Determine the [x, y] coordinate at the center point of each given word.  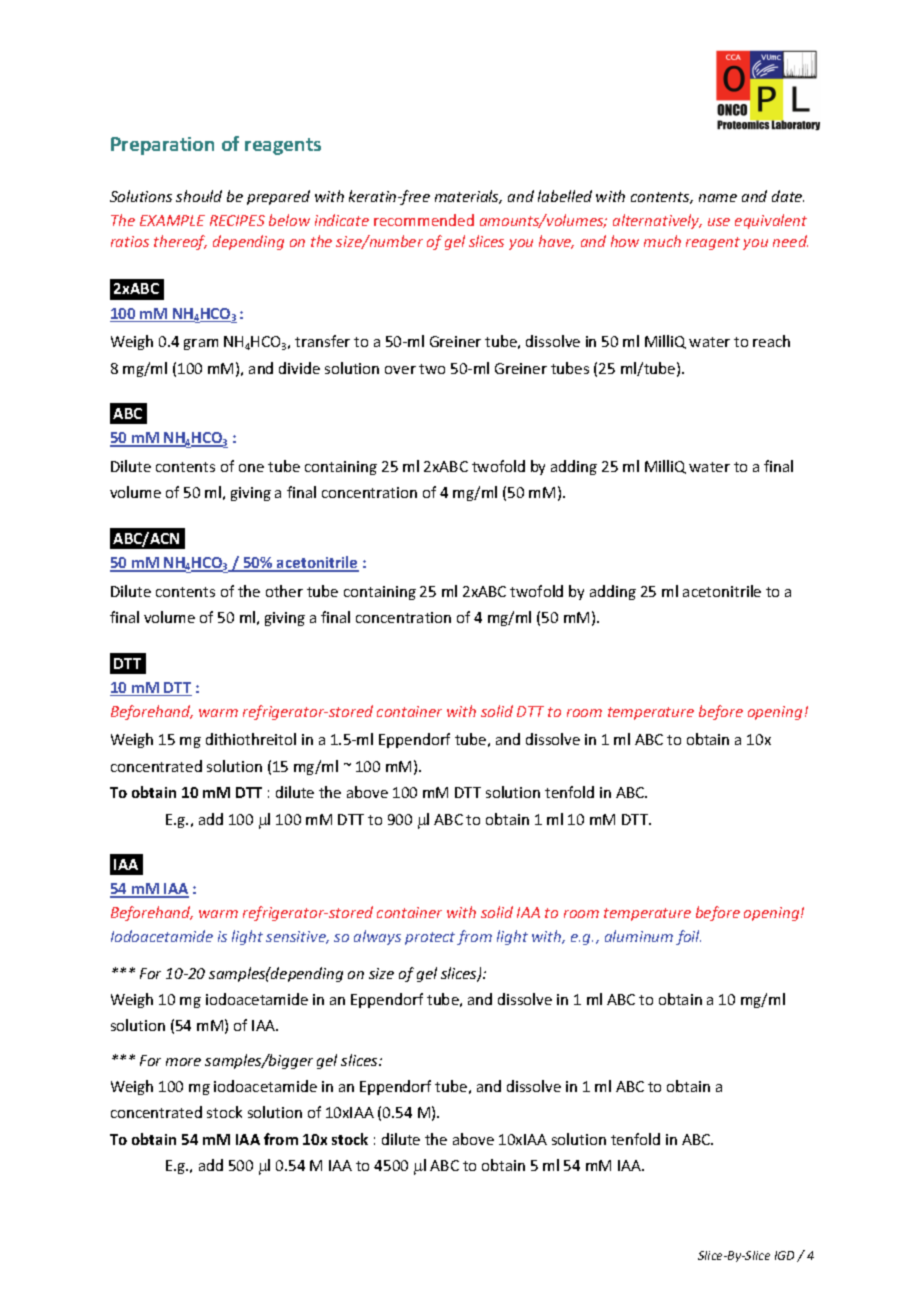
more [183, 1062]
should [199, 196]
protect [430, 938]
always [377, 937]
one [251, 468]
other [284, 591]
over [400, 370]
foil [688, 937]
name [718, 198]
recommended [424, 220]
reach [771, 341]
